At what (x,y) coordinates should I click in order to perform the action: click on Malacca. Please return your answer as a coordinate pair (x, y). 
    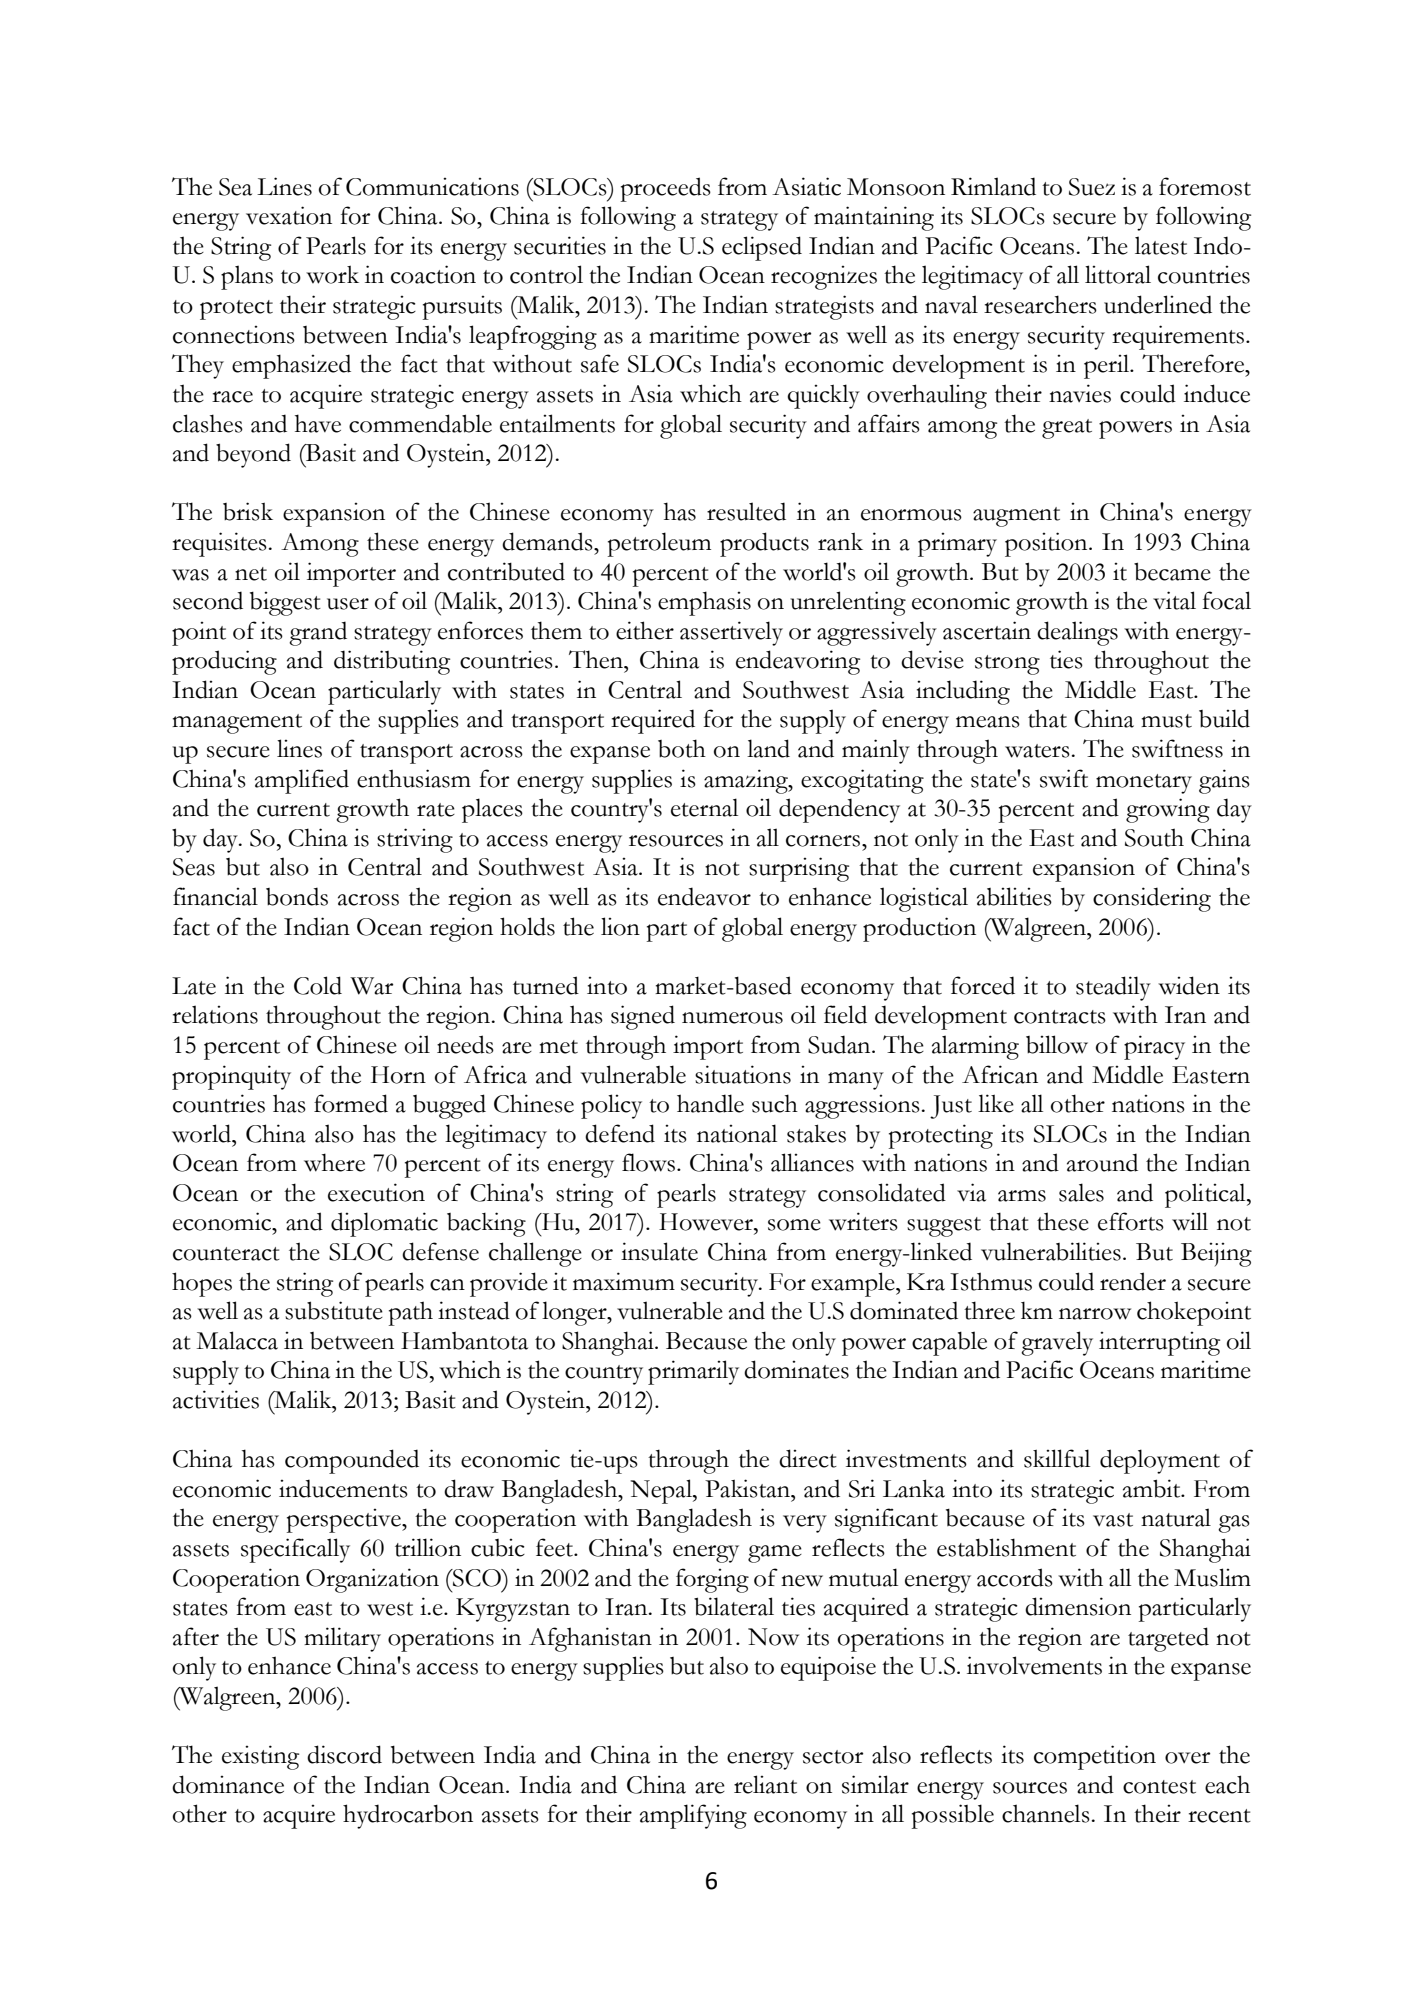
    Looking at the image, I should click on (237, 1340).
